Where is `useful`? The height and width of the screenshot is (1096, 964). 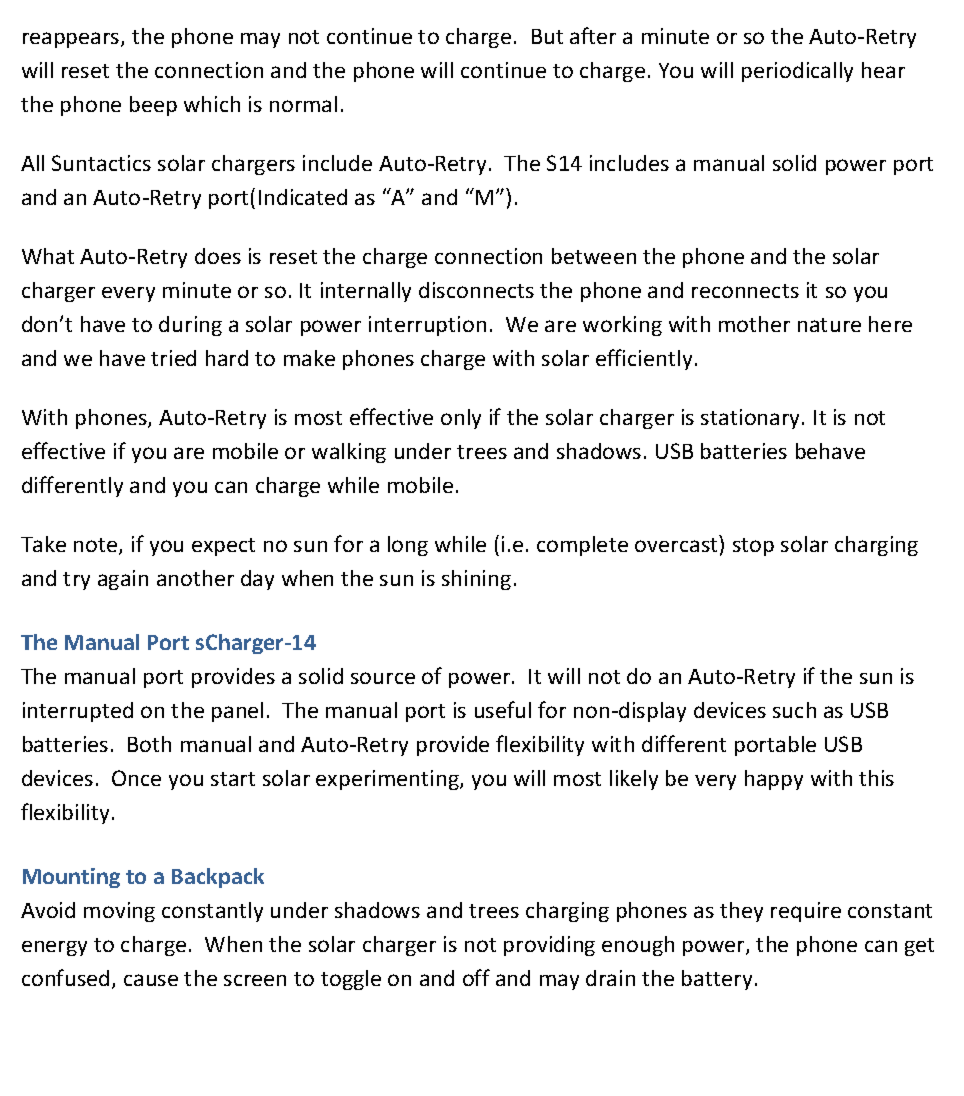
useful is located at coordinates (503, 709).
